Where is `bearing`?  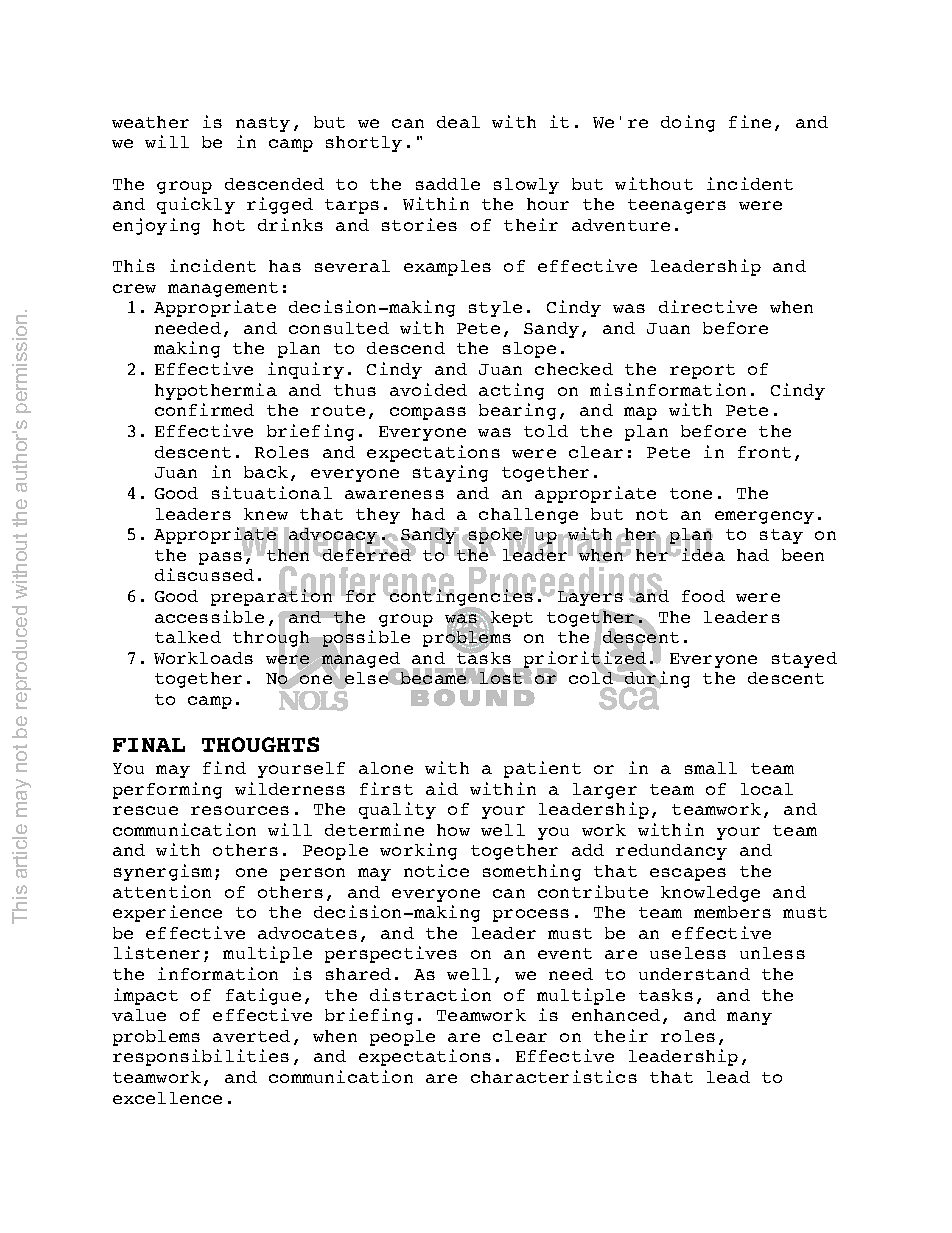 bearing is located at coordinates (517, 411).
